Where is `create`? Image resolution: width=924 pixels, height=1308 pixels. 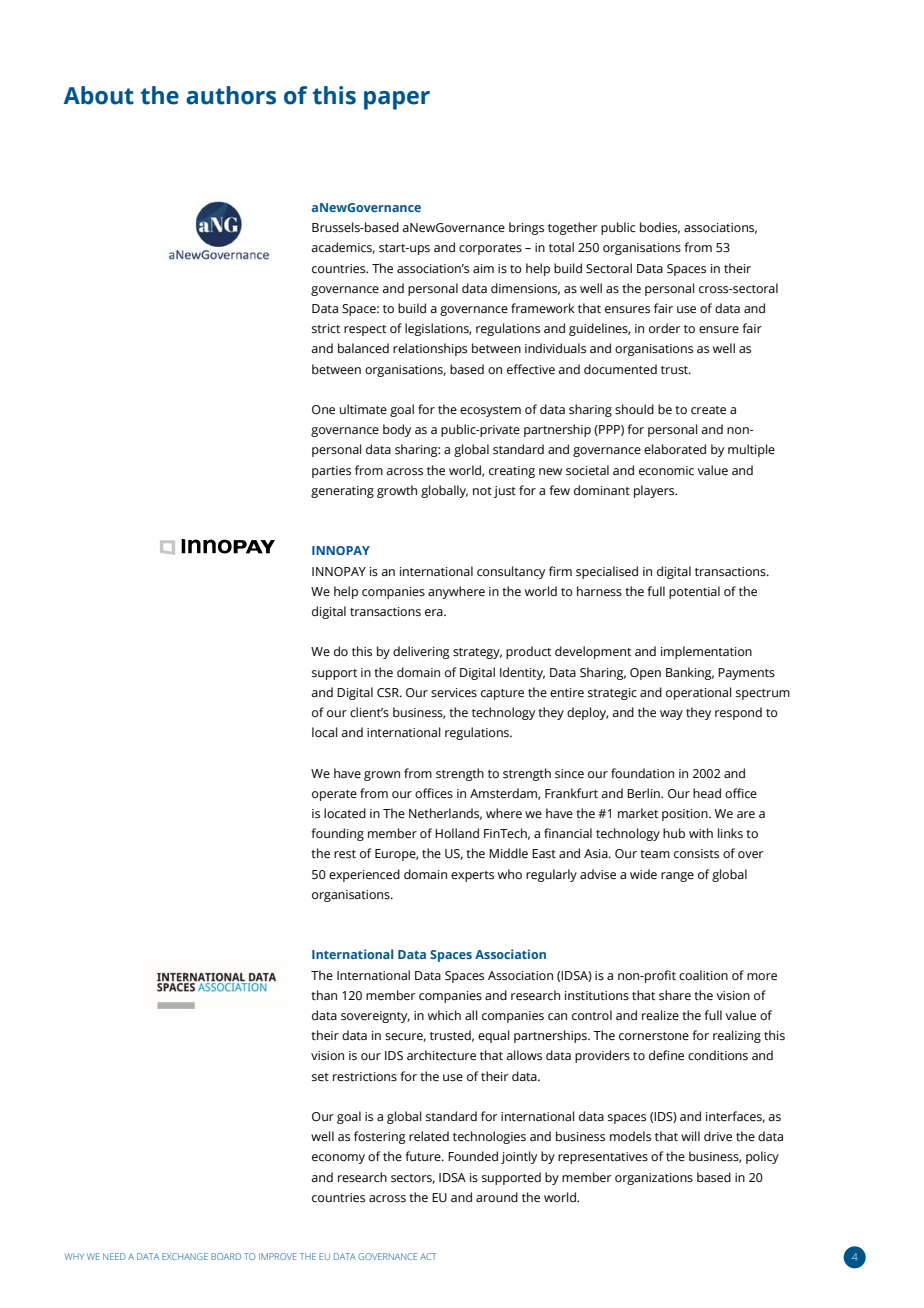
create is located at coordinates (708, 410).
